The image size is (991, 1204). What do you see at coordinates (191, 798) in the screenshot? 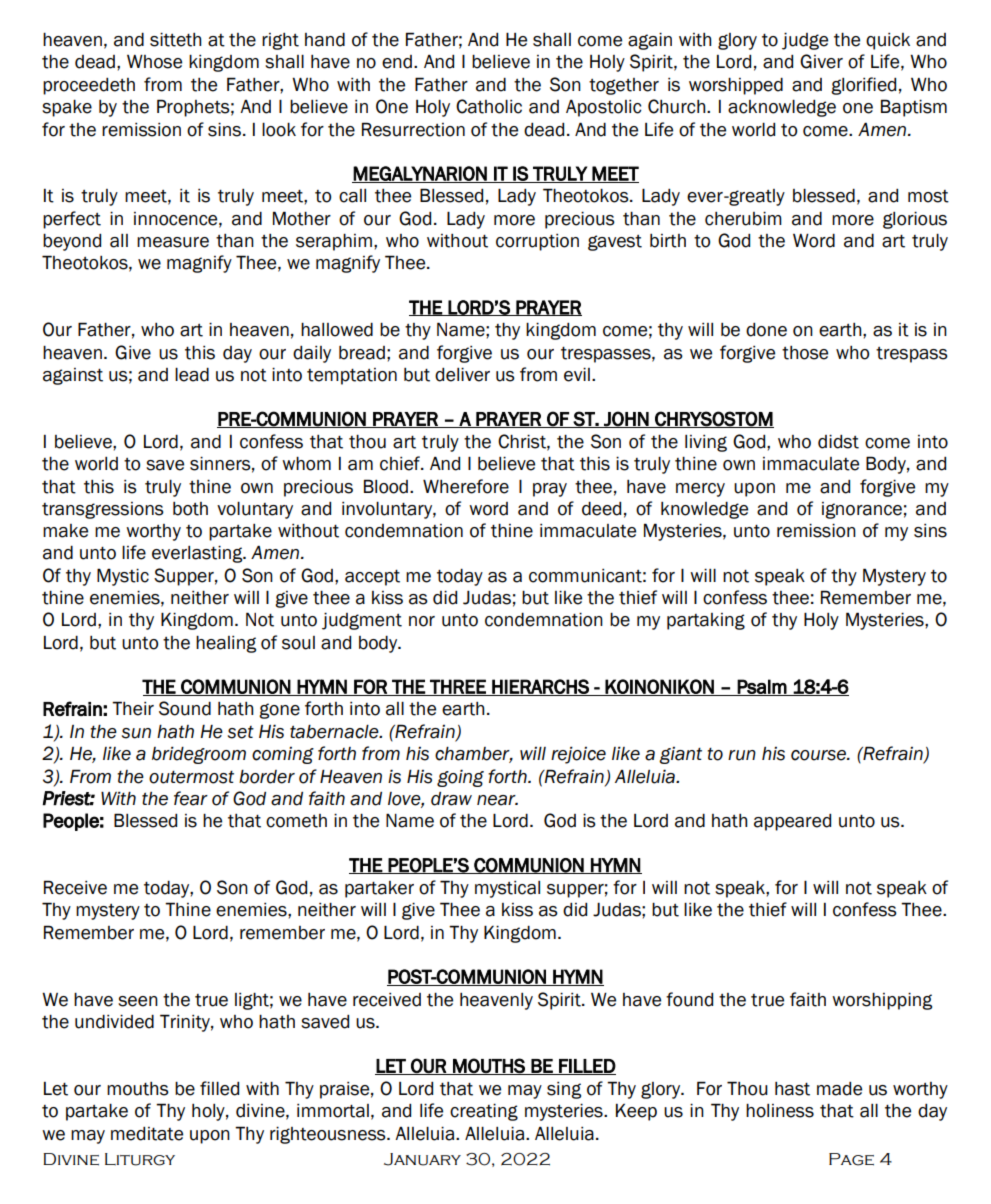
I see `fear` at bounding box center [191, 798].
